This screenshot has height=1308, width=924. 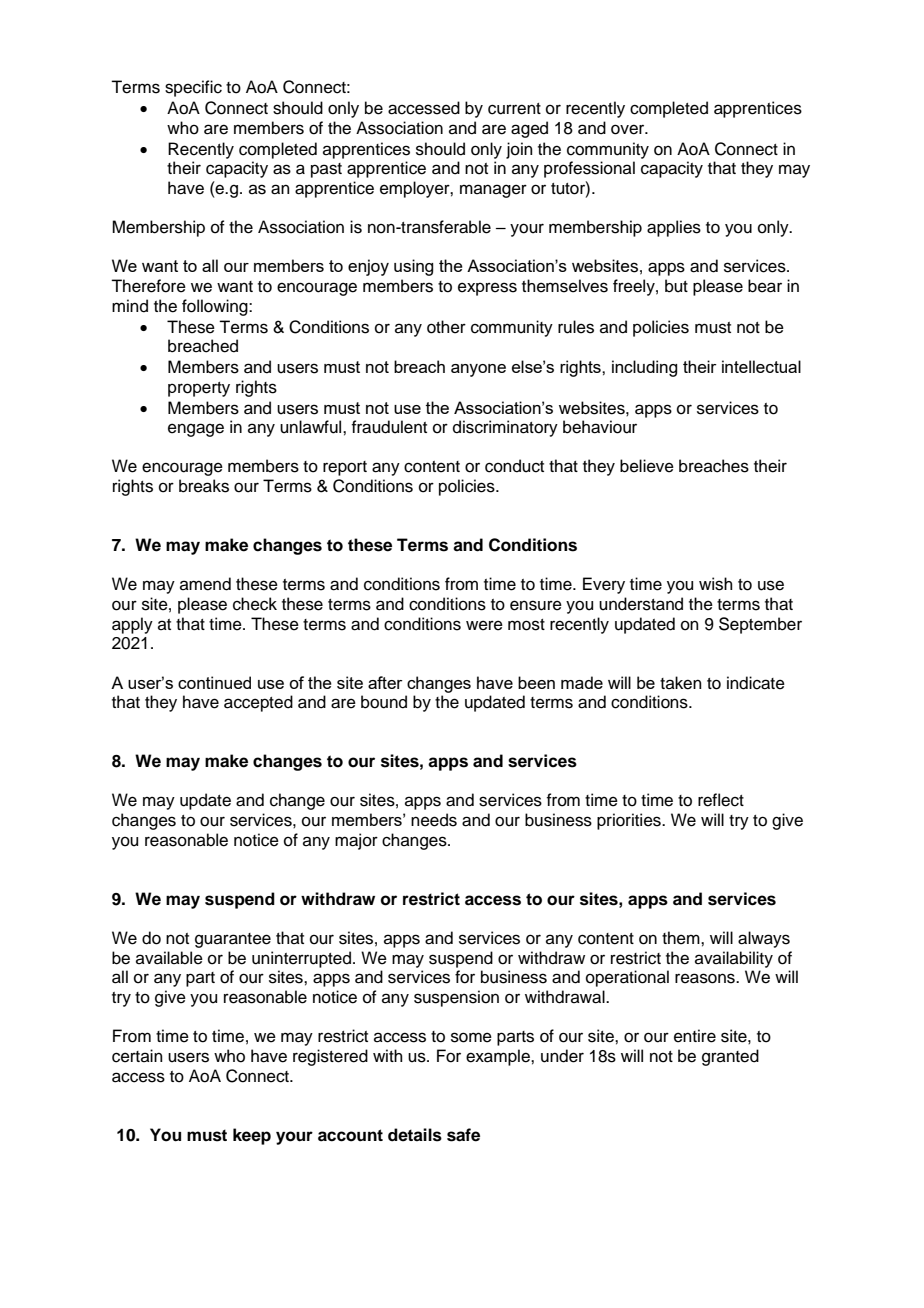 I want to click on discriminatory, so click(x=505, y=428).
